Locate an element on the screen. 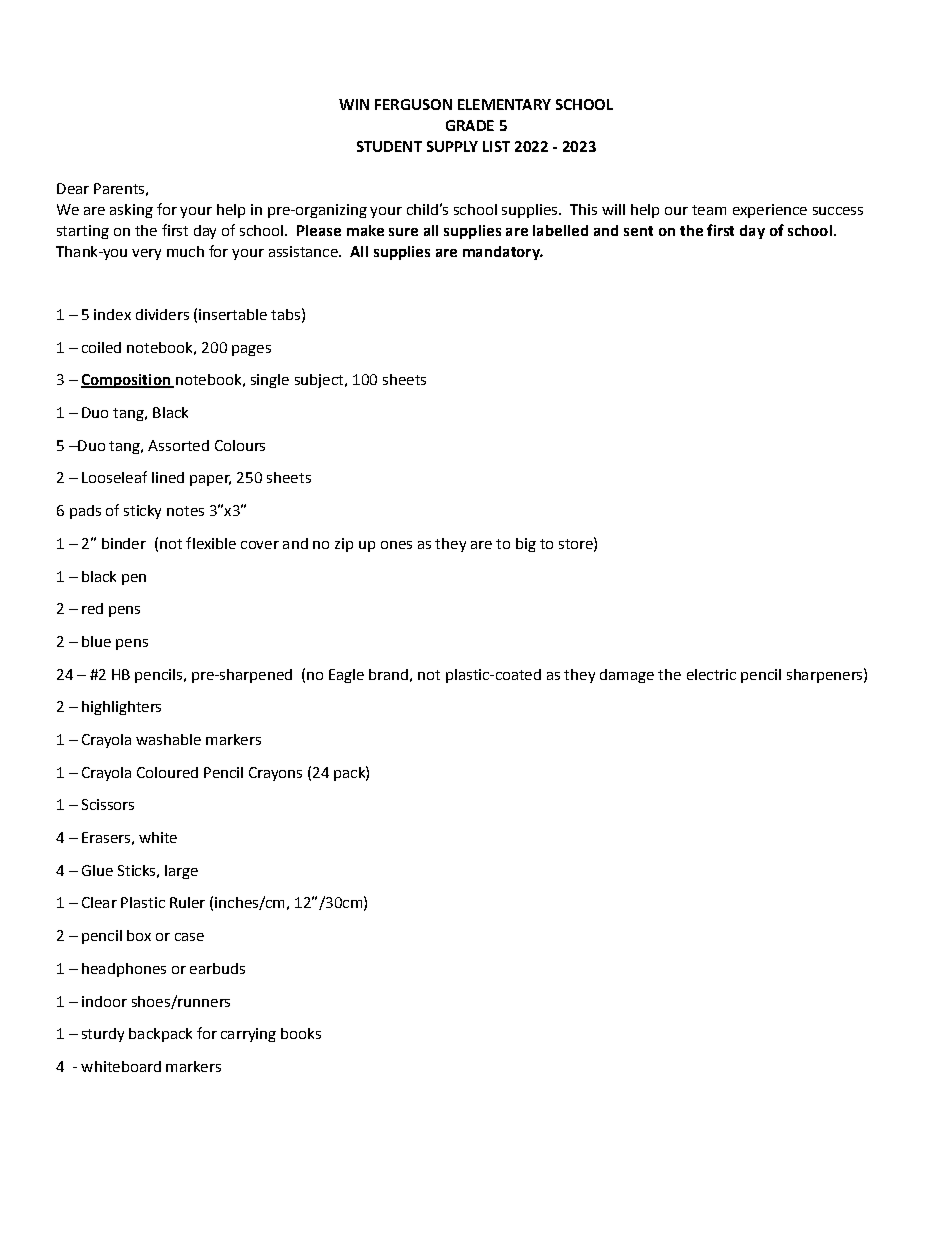  books is located at coordinates (301, 1033).
